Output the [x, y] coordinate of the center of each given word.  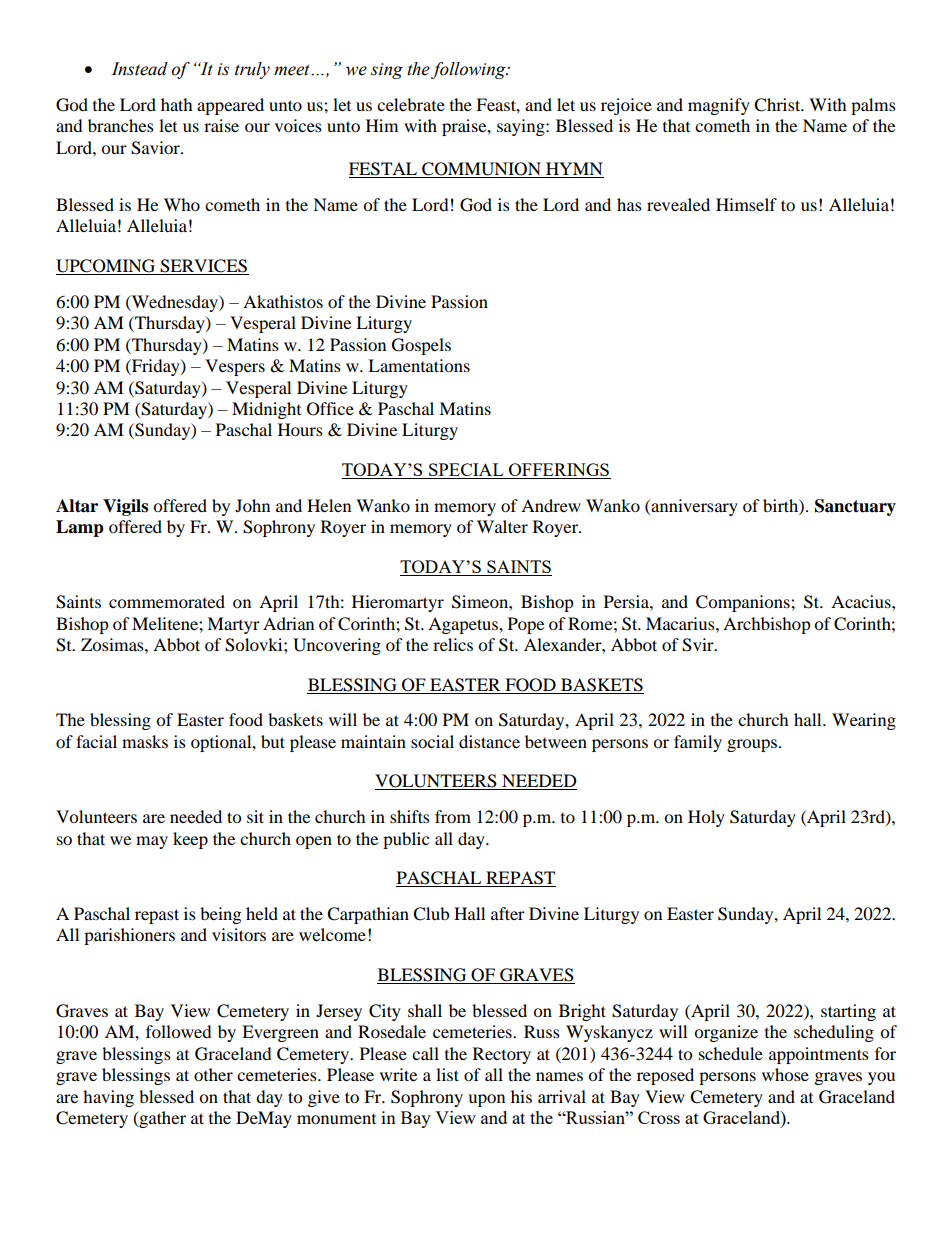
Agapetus [464, 625]
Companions [744, 603]
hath [177, 104]
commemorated [167, 601]
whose [785, 1074]
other [213, 1074]
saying [522, 127]
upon [486, 1100]
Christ [778, 105]
